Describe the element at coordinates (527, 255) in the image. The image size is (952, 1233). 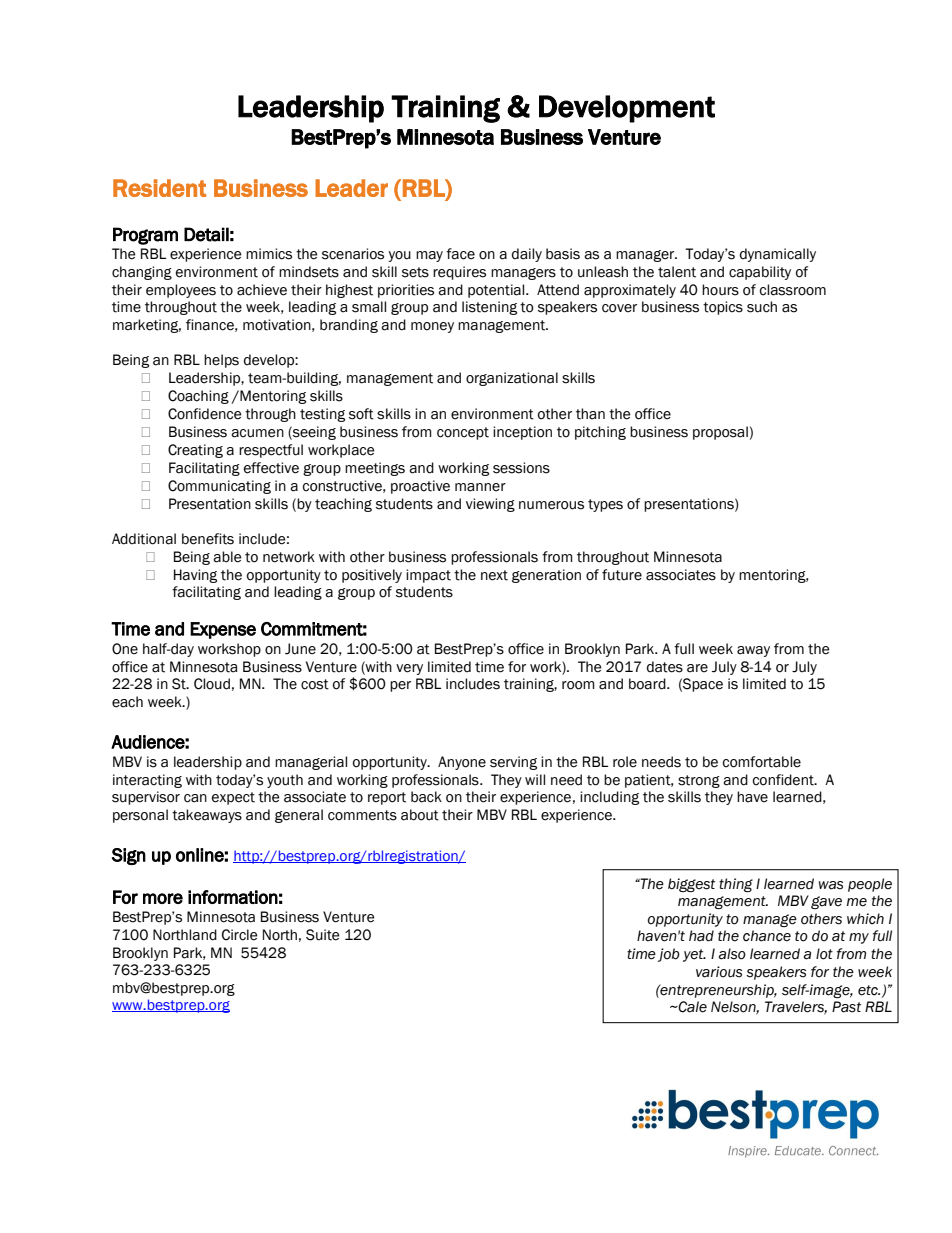
I see `daily` at that location.
